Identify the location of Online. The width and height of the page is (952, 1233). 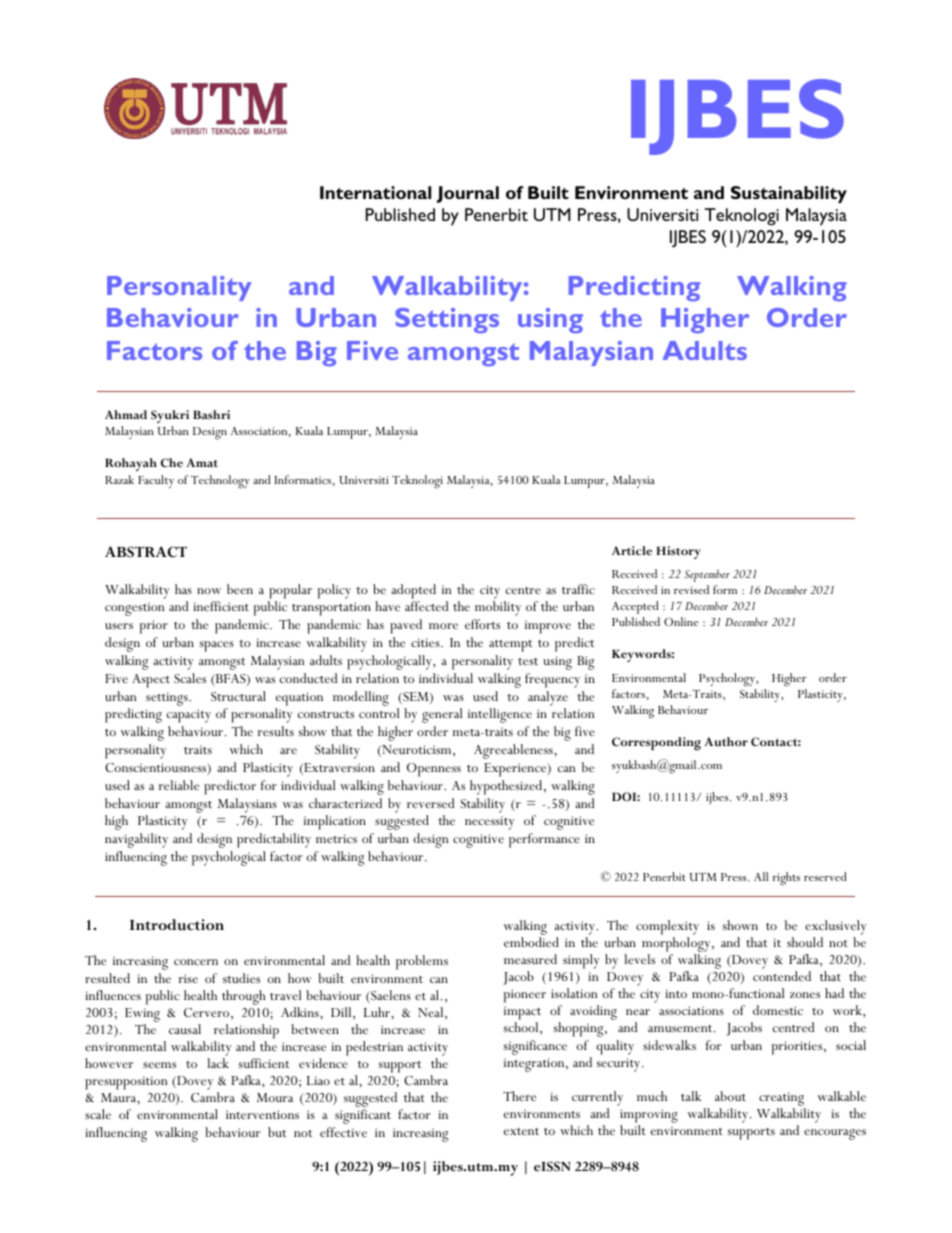
(681, 621).
